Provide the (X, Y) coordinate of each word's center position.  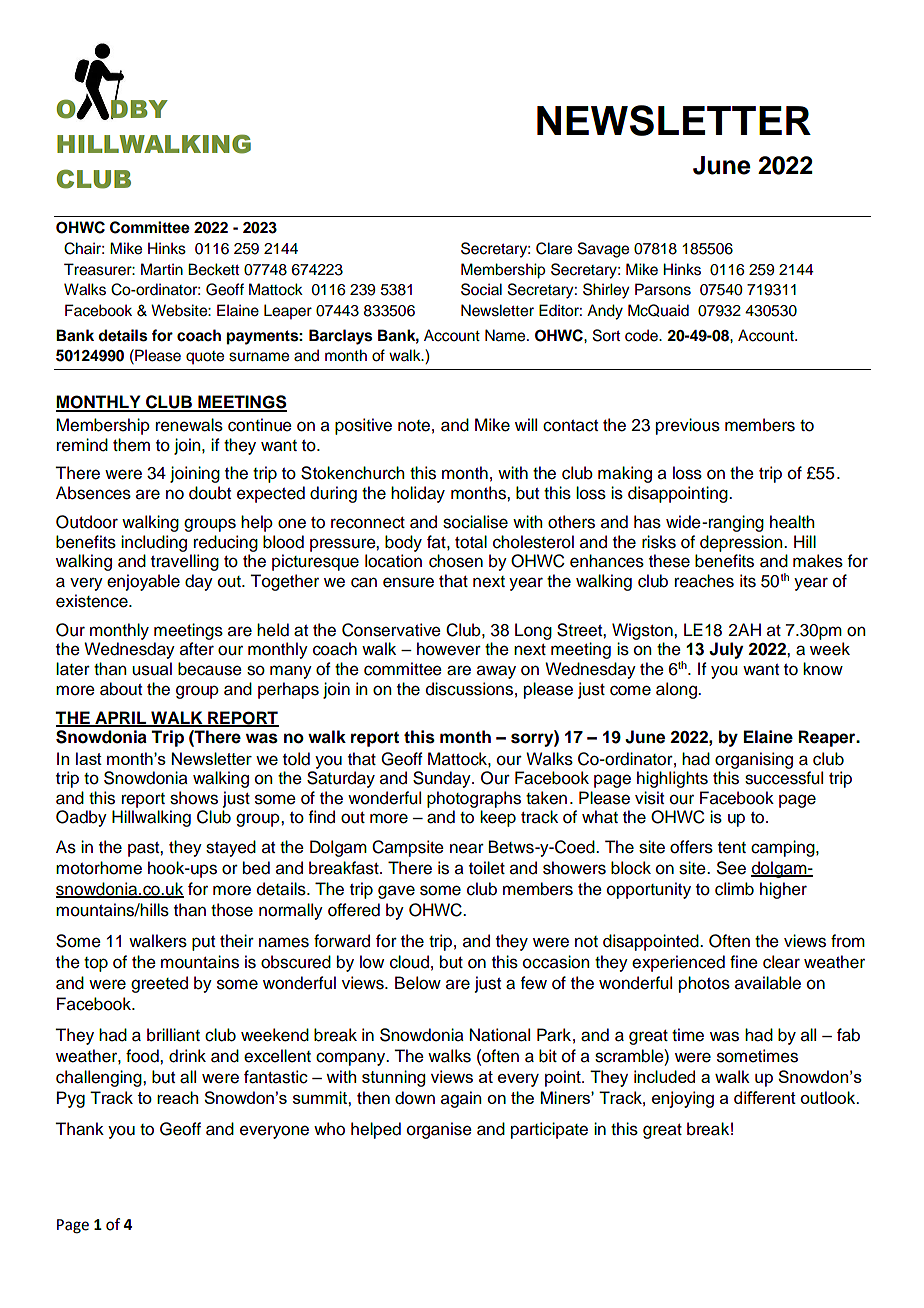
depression (742, 543)
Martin (162, 269)
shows (194, 798)
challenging (100, 1078)
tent (732, 848)
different (765, 1097)
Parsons (663, 289)
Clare (554, 248)
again (461, 1099)
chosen (456, 561)
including (154, 543)
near (467, 848)
